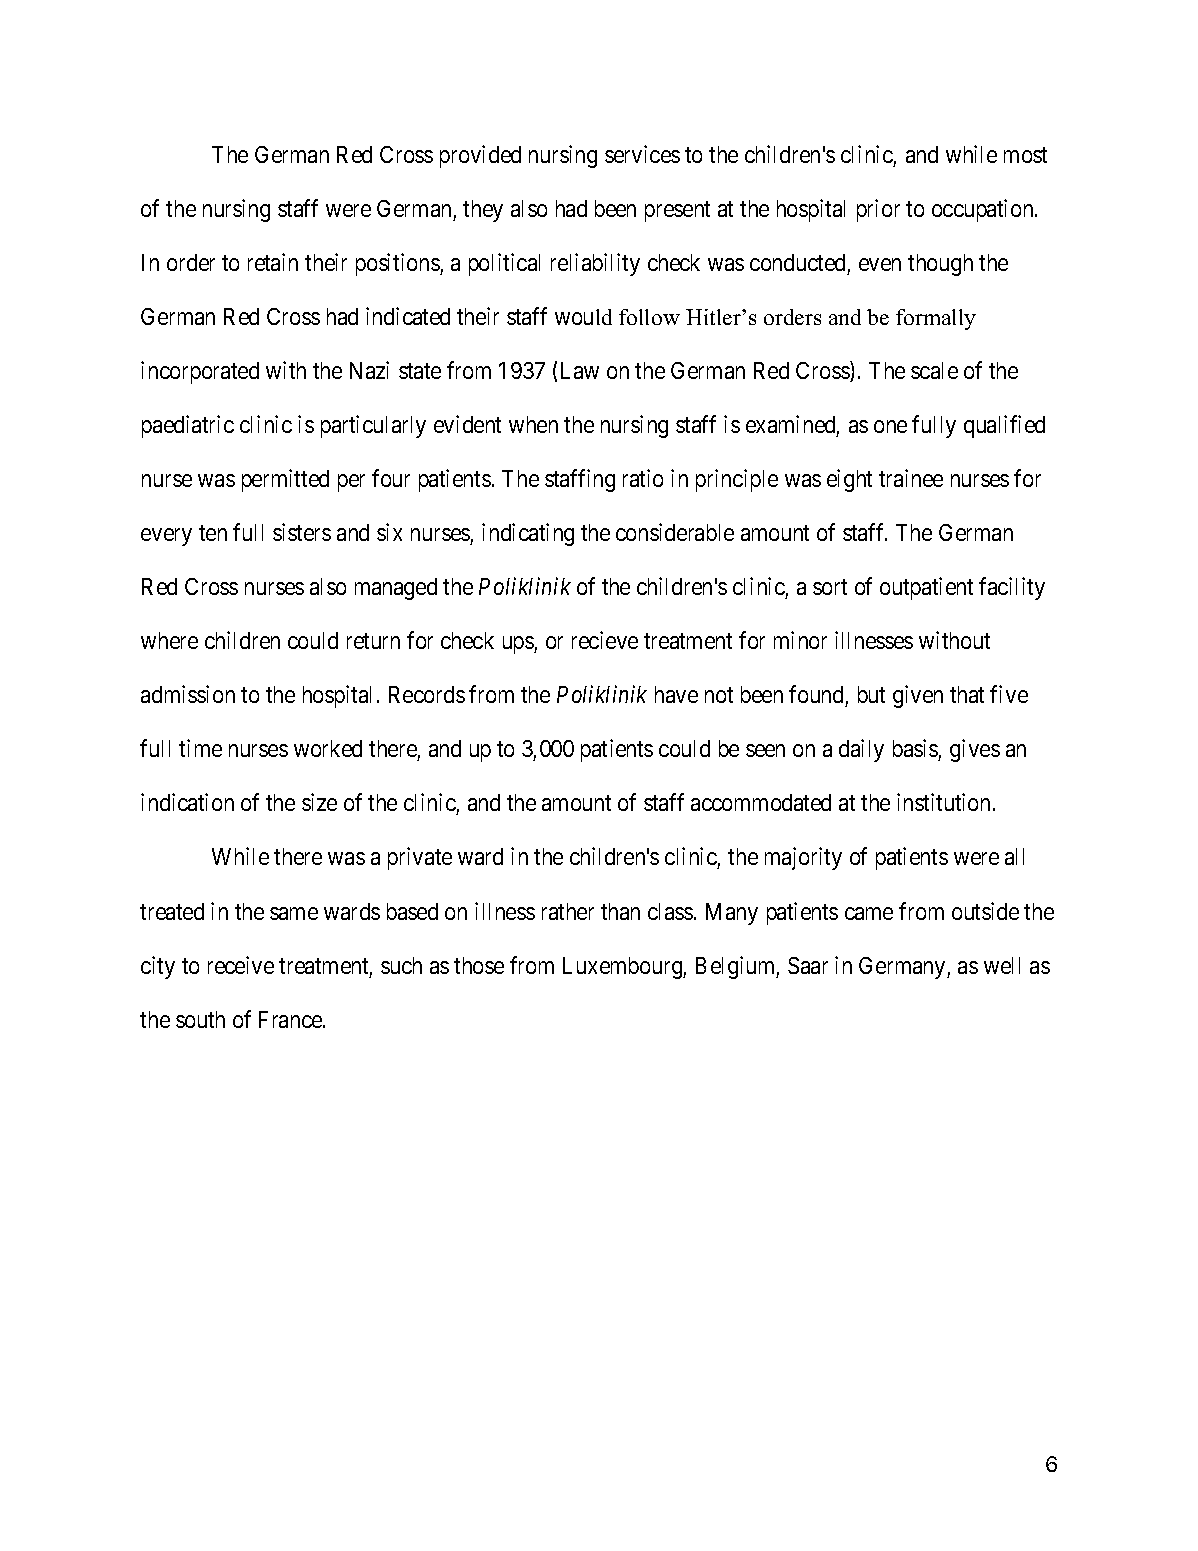  Describe the element at coordinates (878, 210) in the screenshot. I see `prior` at that location.
